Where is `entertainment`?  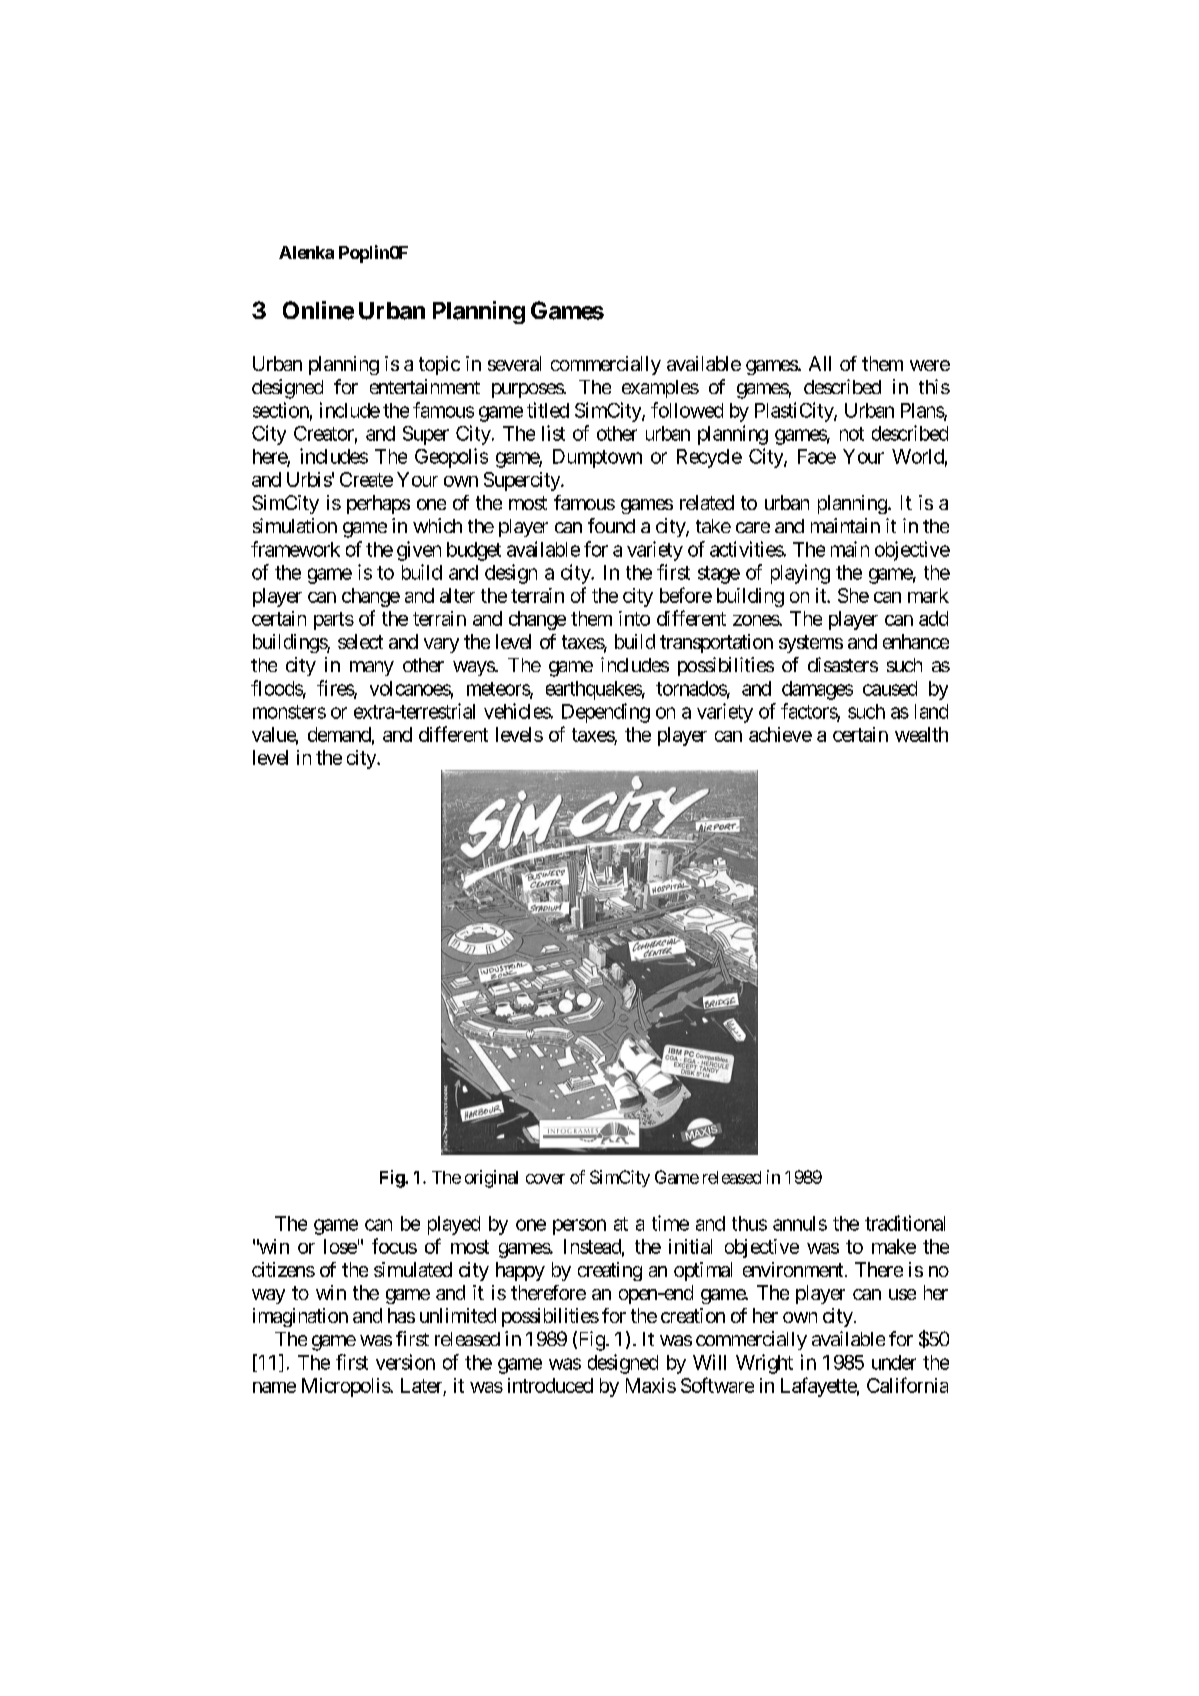 entertainment is located at coordinates (425, 386).
